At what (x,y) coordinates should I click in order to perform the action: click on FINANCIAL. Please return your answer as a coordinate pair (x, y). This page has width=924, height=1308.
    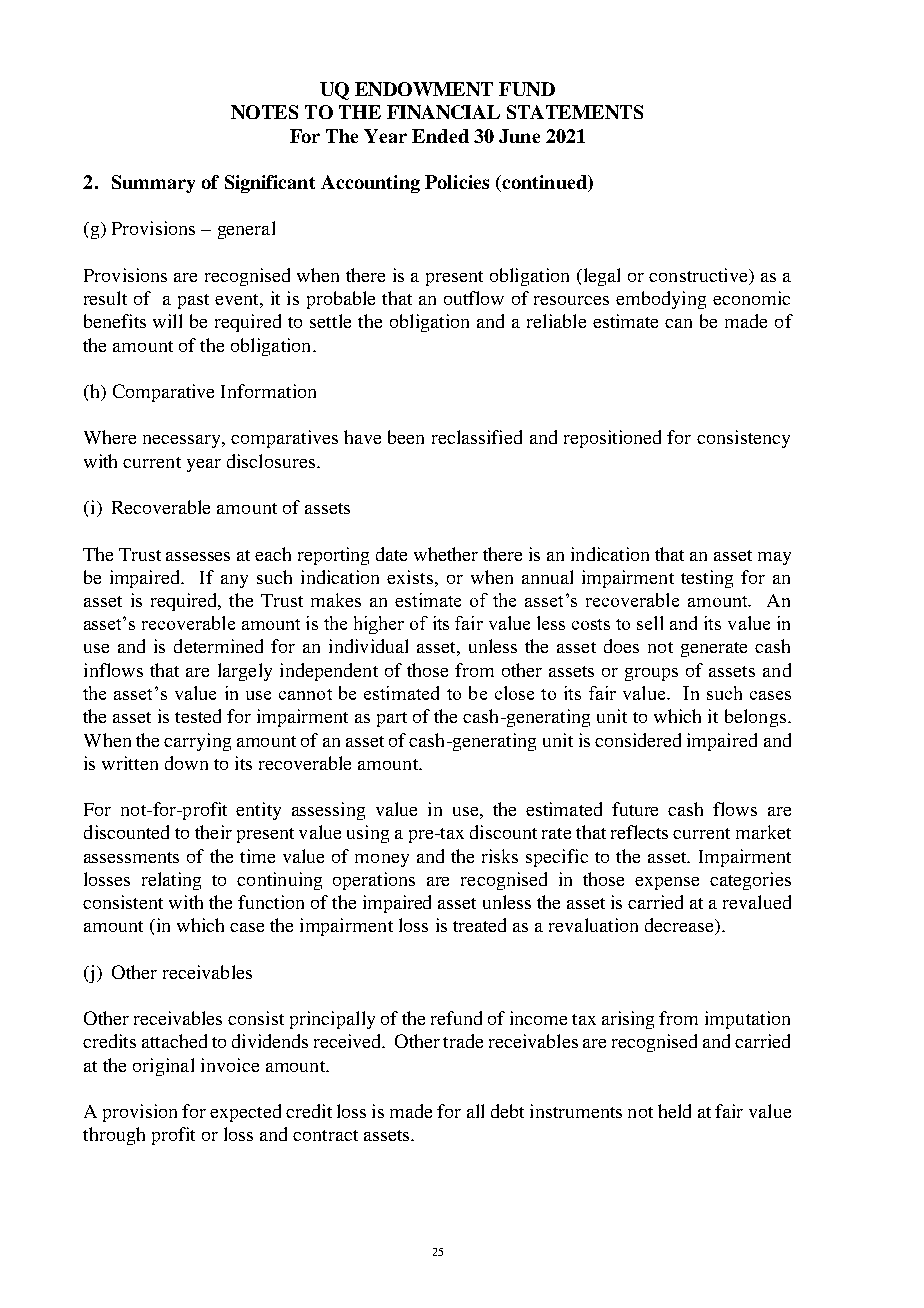
    Looking at the image, I should click on (443, 112).
